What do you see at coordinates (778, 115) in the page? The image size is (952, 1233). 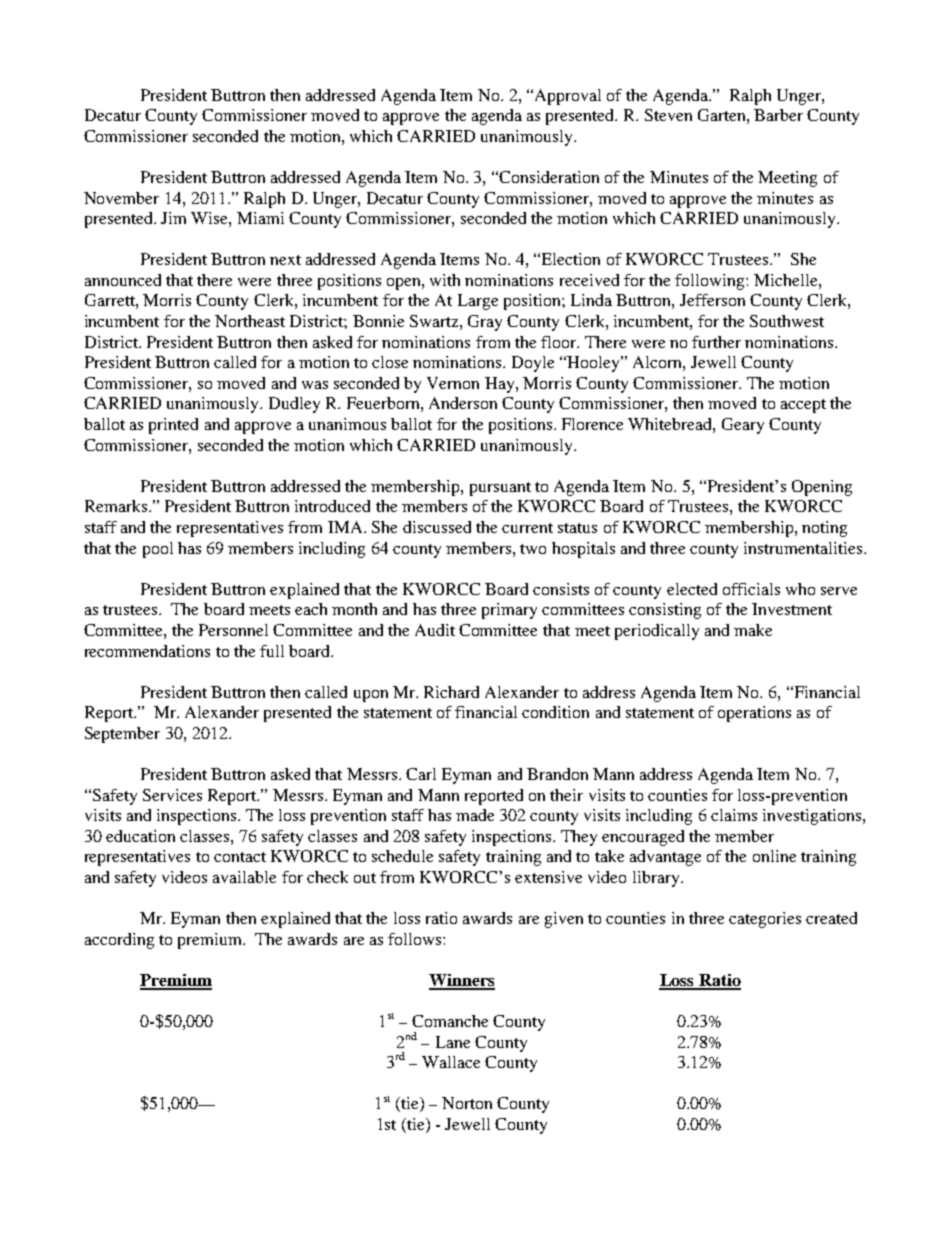 I see `Barber` at bounding box center [778, 115].
